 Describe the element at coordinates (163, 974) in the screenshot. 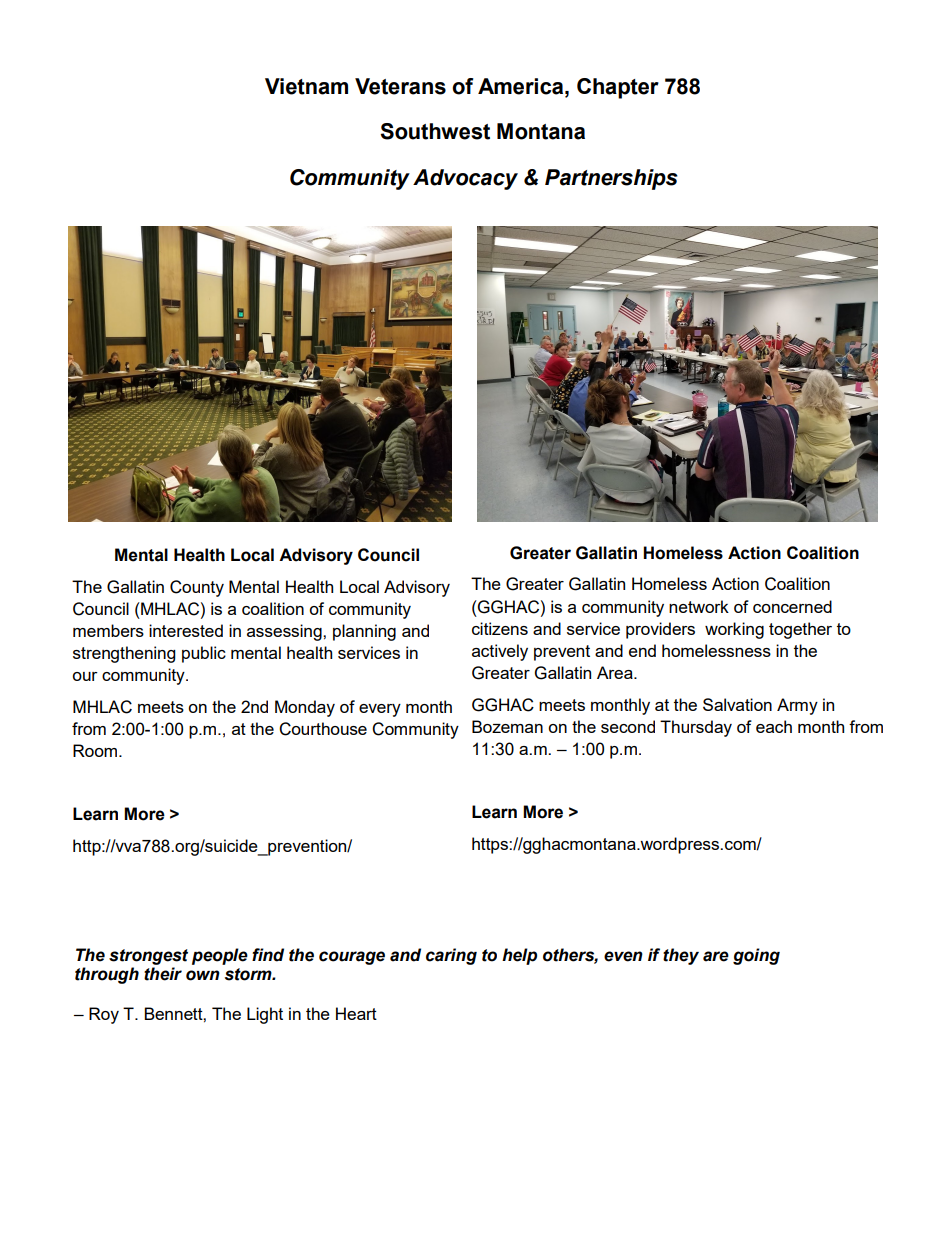

I see `their` at that location.
